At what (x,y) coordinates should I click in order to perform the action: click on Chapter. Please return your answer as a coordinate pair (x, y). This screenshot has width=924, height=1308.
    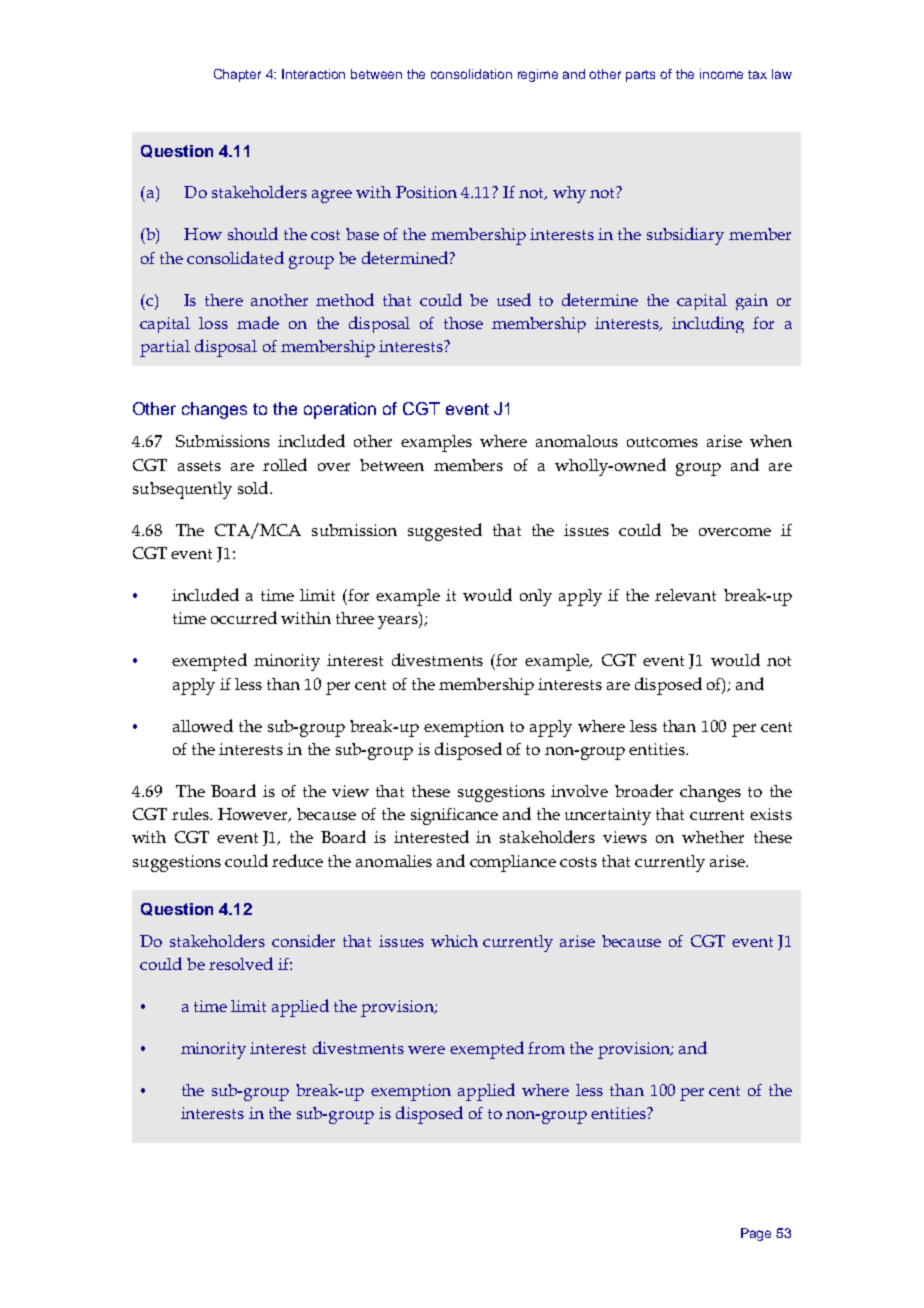
    Looking at the image, I should click on (237, 75).
